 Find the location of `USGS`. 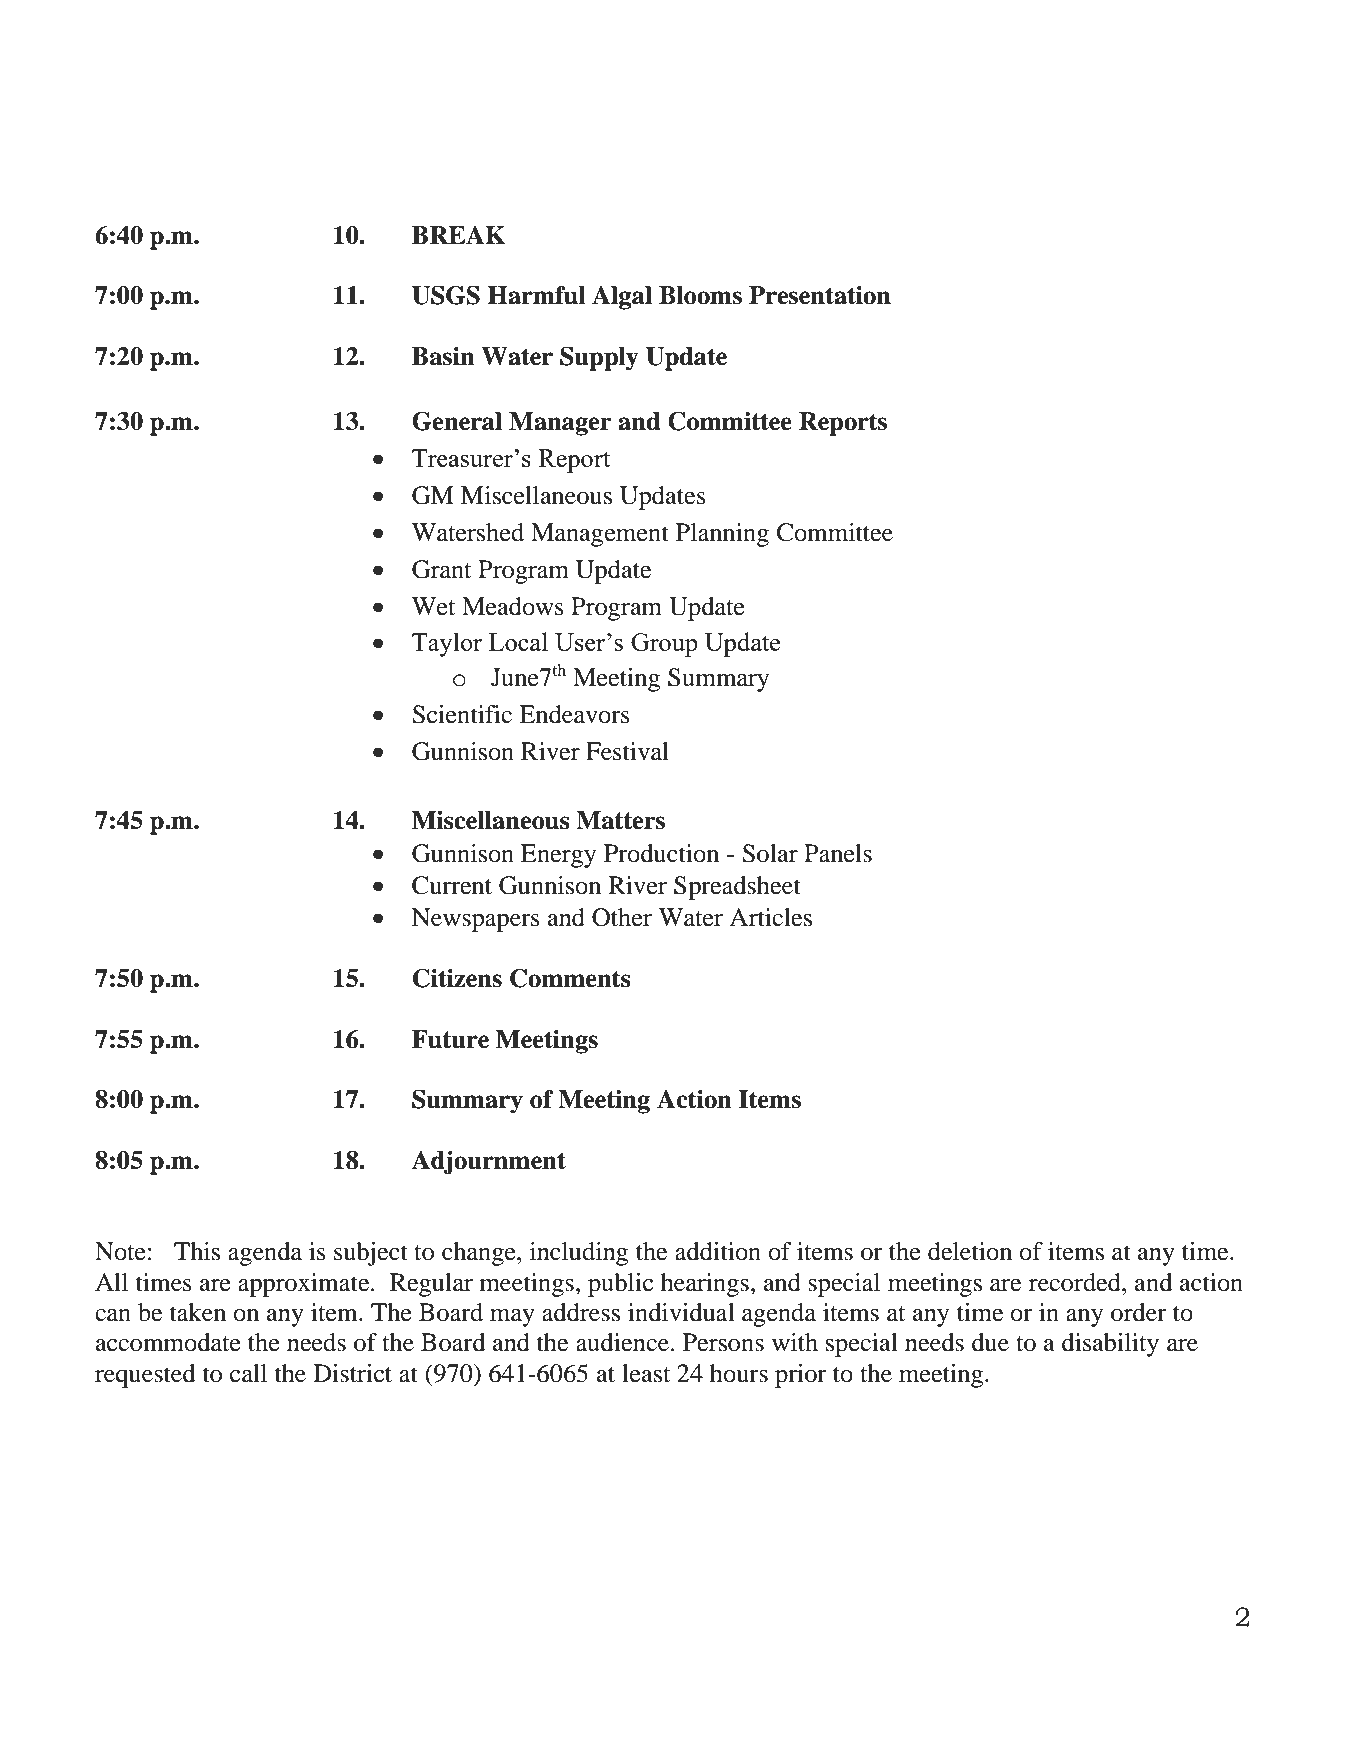

USGS is located at coordinates (446, 295).
